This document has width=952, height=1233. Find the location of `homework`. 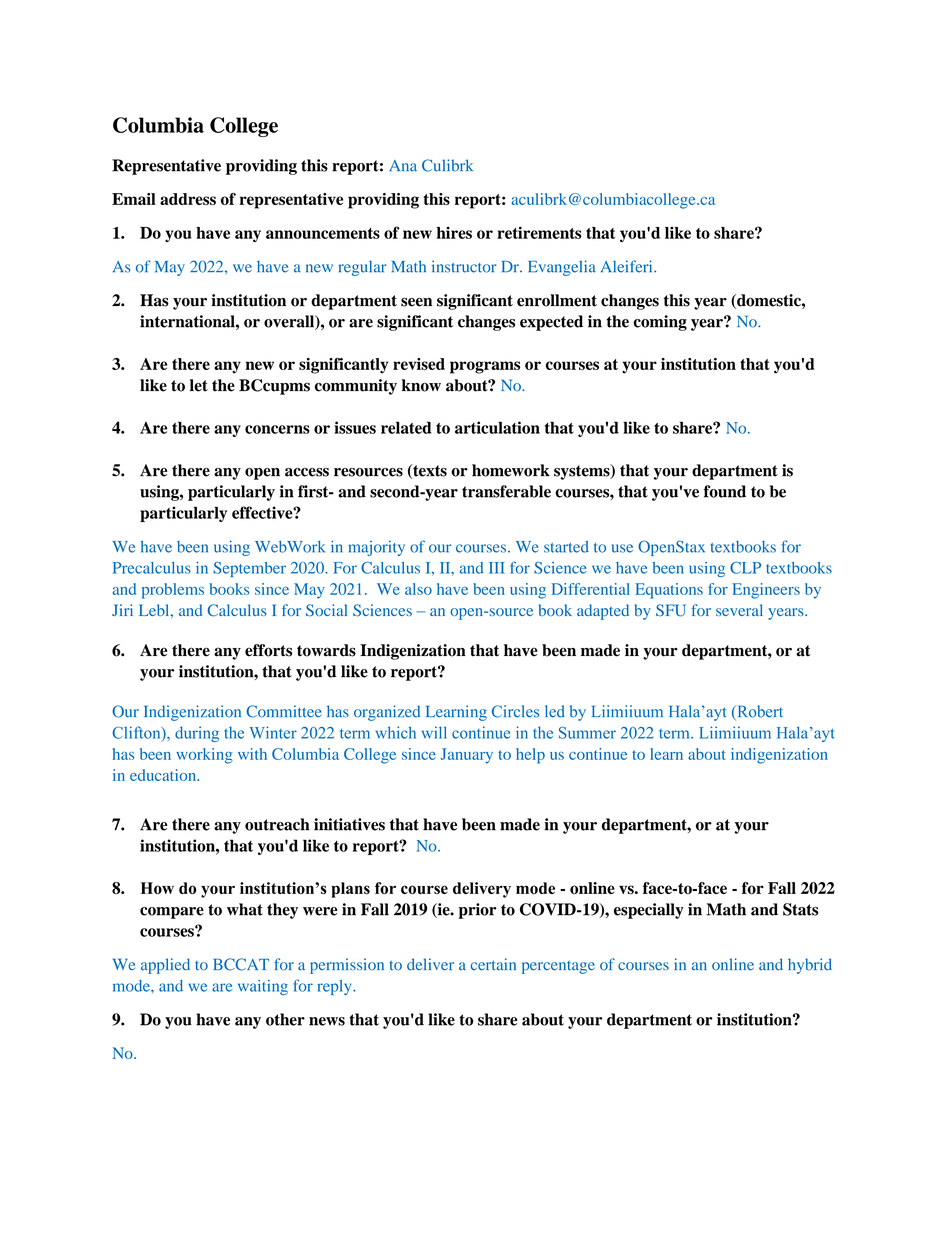

homework is located at coordinates (511, 470).
